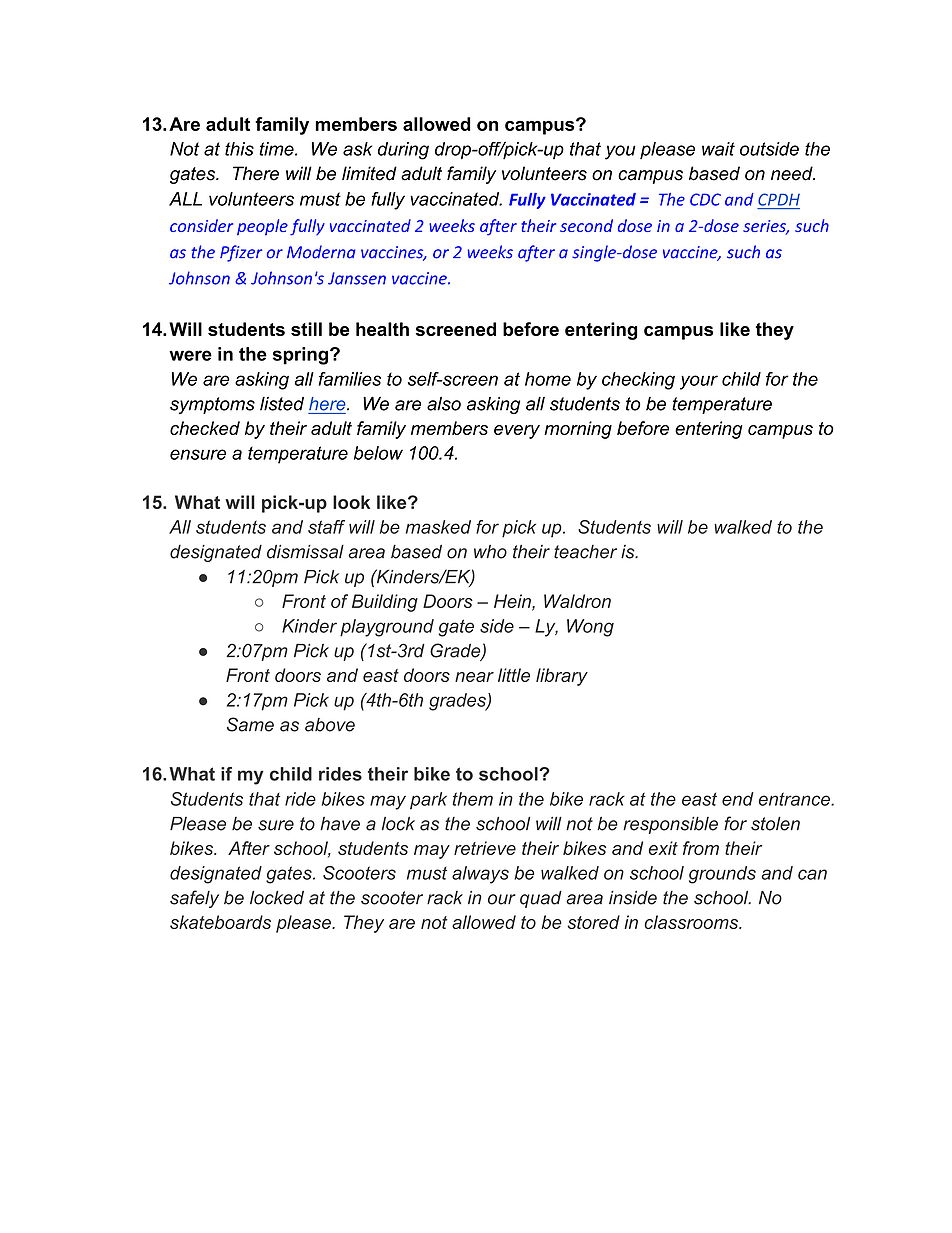 Image resolution: width=952 pixels, height=1233 pixels. What do you see at coordinates (239, 149) in the screenshot?
I see `this` at bounding box center [239, 149].
